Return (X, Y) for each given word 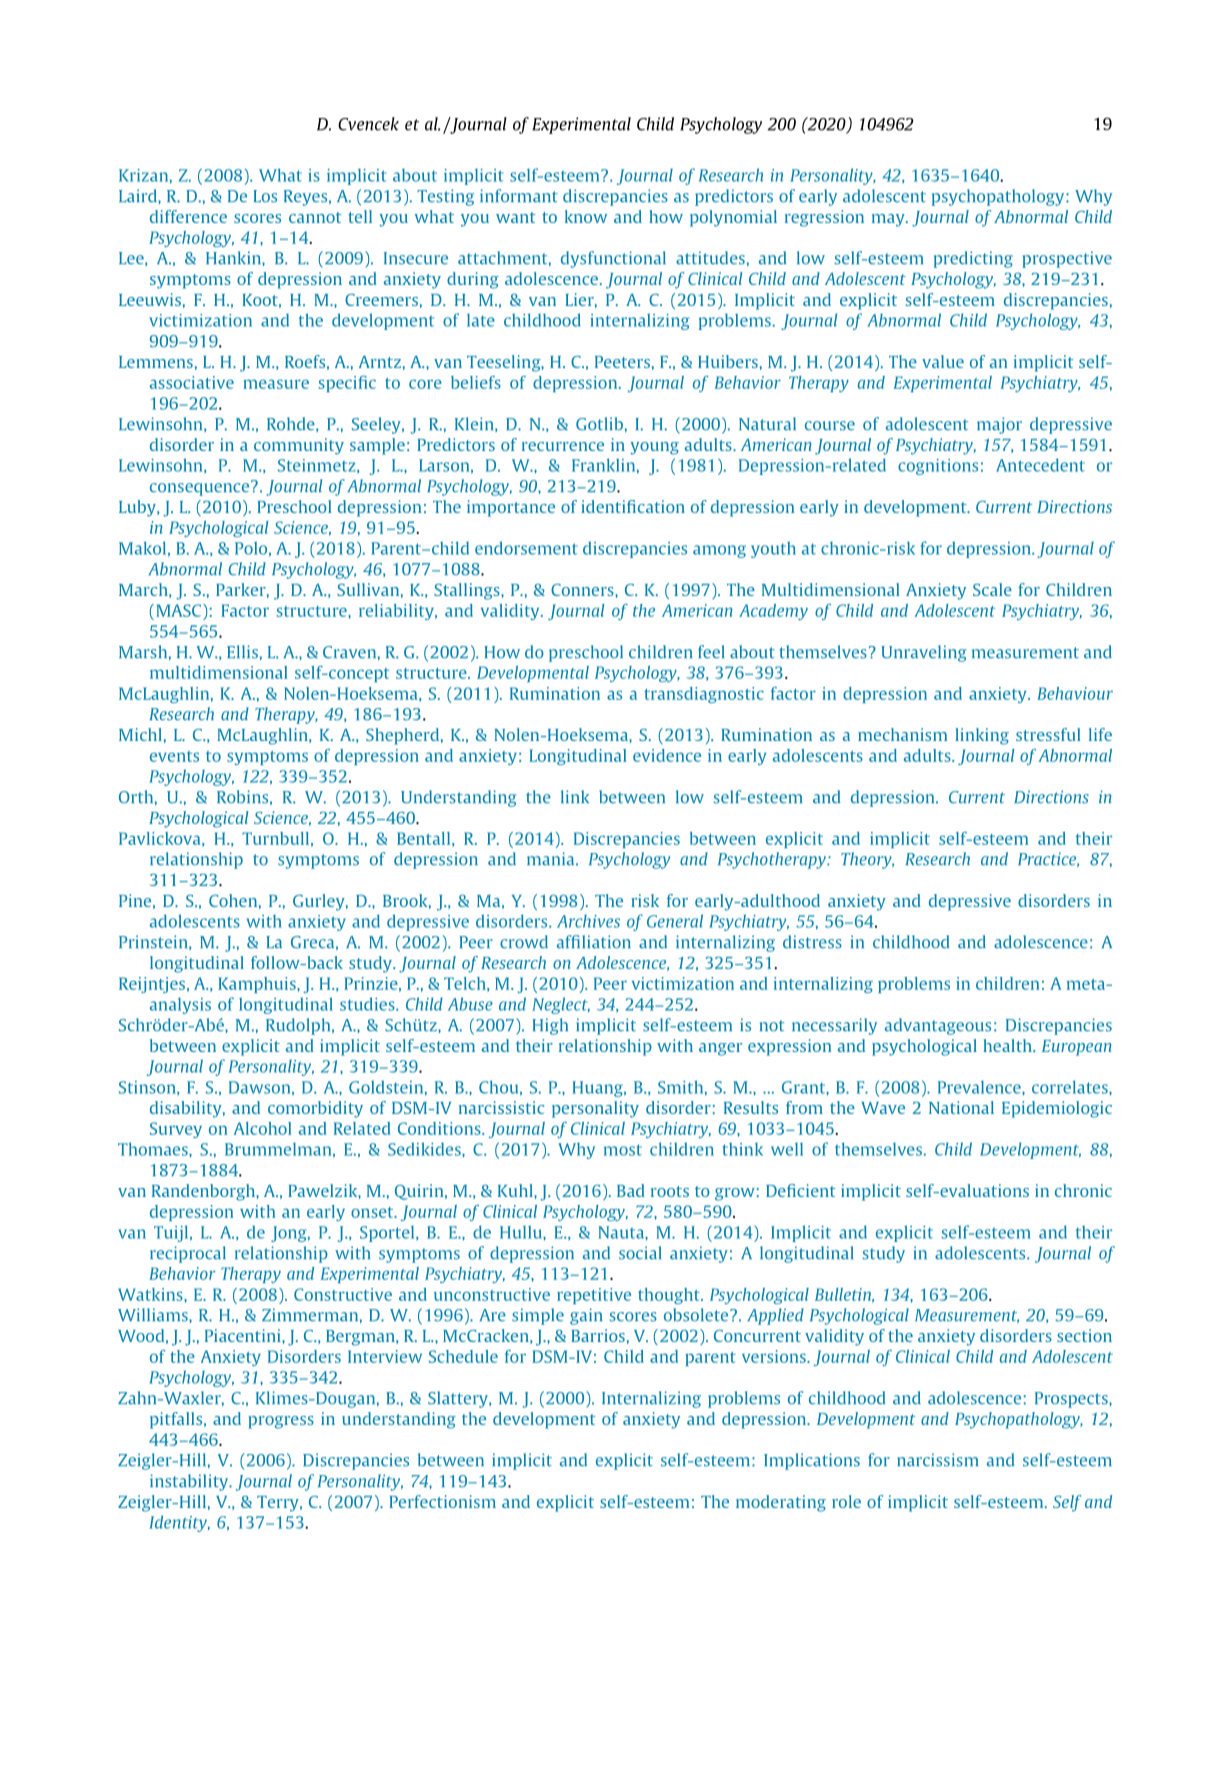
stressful (1048, 734)
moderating (781, 1503)
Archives (588, 921)
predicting (973, 259)
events (174, 756)
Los (265, 196)
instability (190, 1482)
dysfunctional (613, 259)
